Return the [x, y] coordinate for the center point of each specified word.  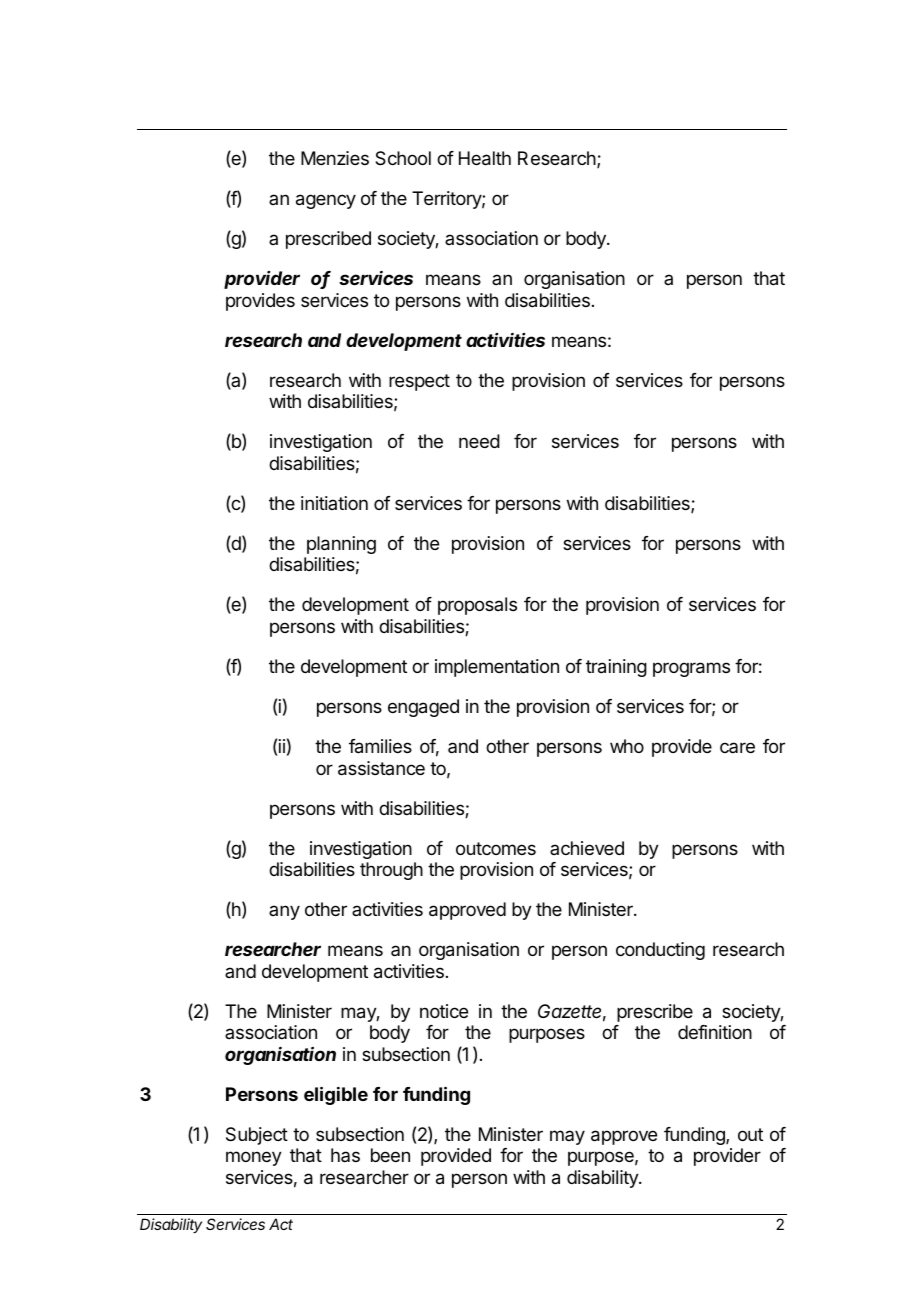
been [390, 1155]
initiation [334, 503]
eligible [336, 1095]
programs [691, 669]
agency [326, 201]
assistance [381, 768]
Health [485, 158]
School [403, 158]
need [479, 441]
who [627, 746]
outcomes [496, 848]
